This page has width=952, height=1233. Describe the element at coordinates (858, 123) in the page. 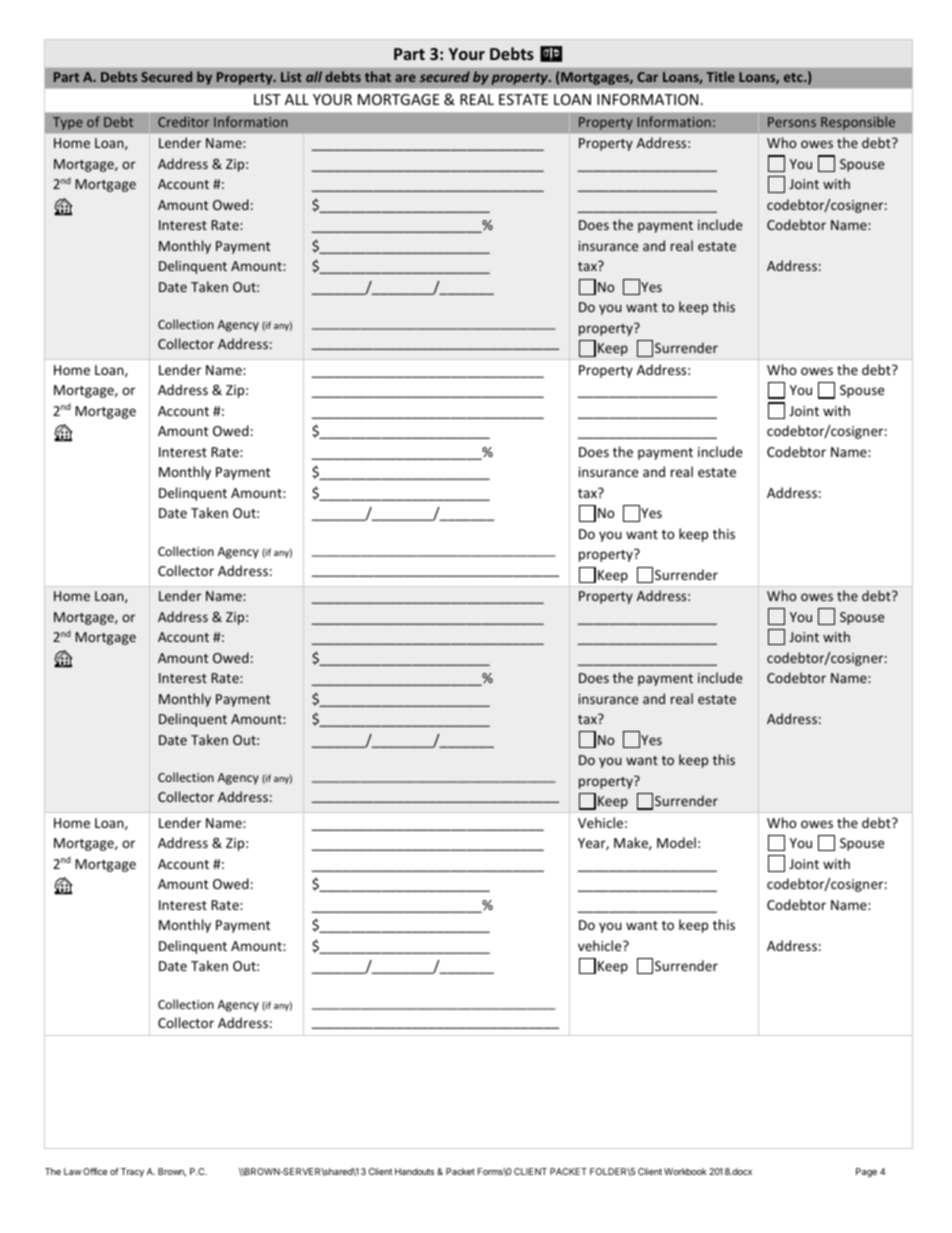

I see `Responsible` at that location.
